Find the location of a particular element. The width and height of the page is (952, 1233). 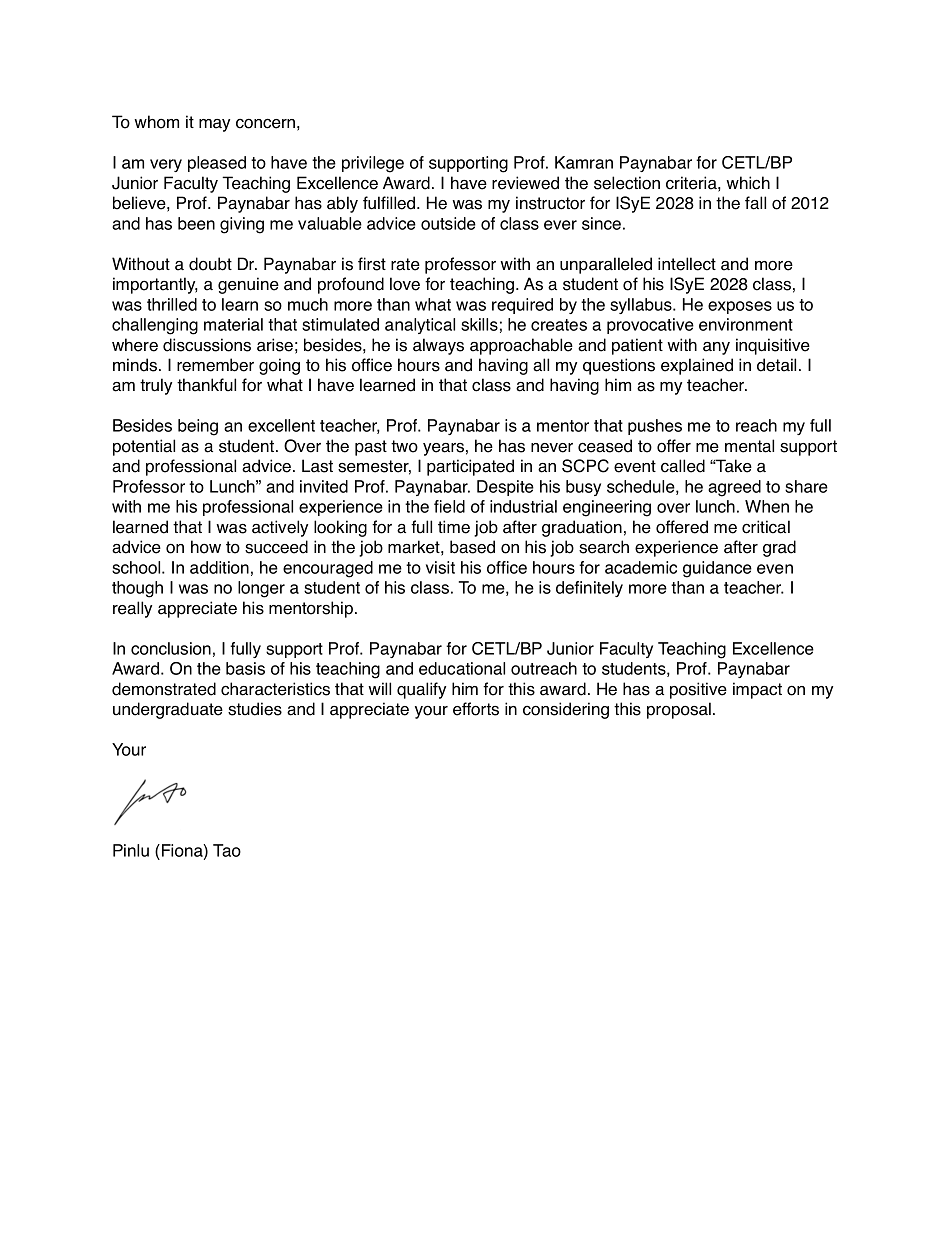

efforts is located at coordinates (476, 709).
